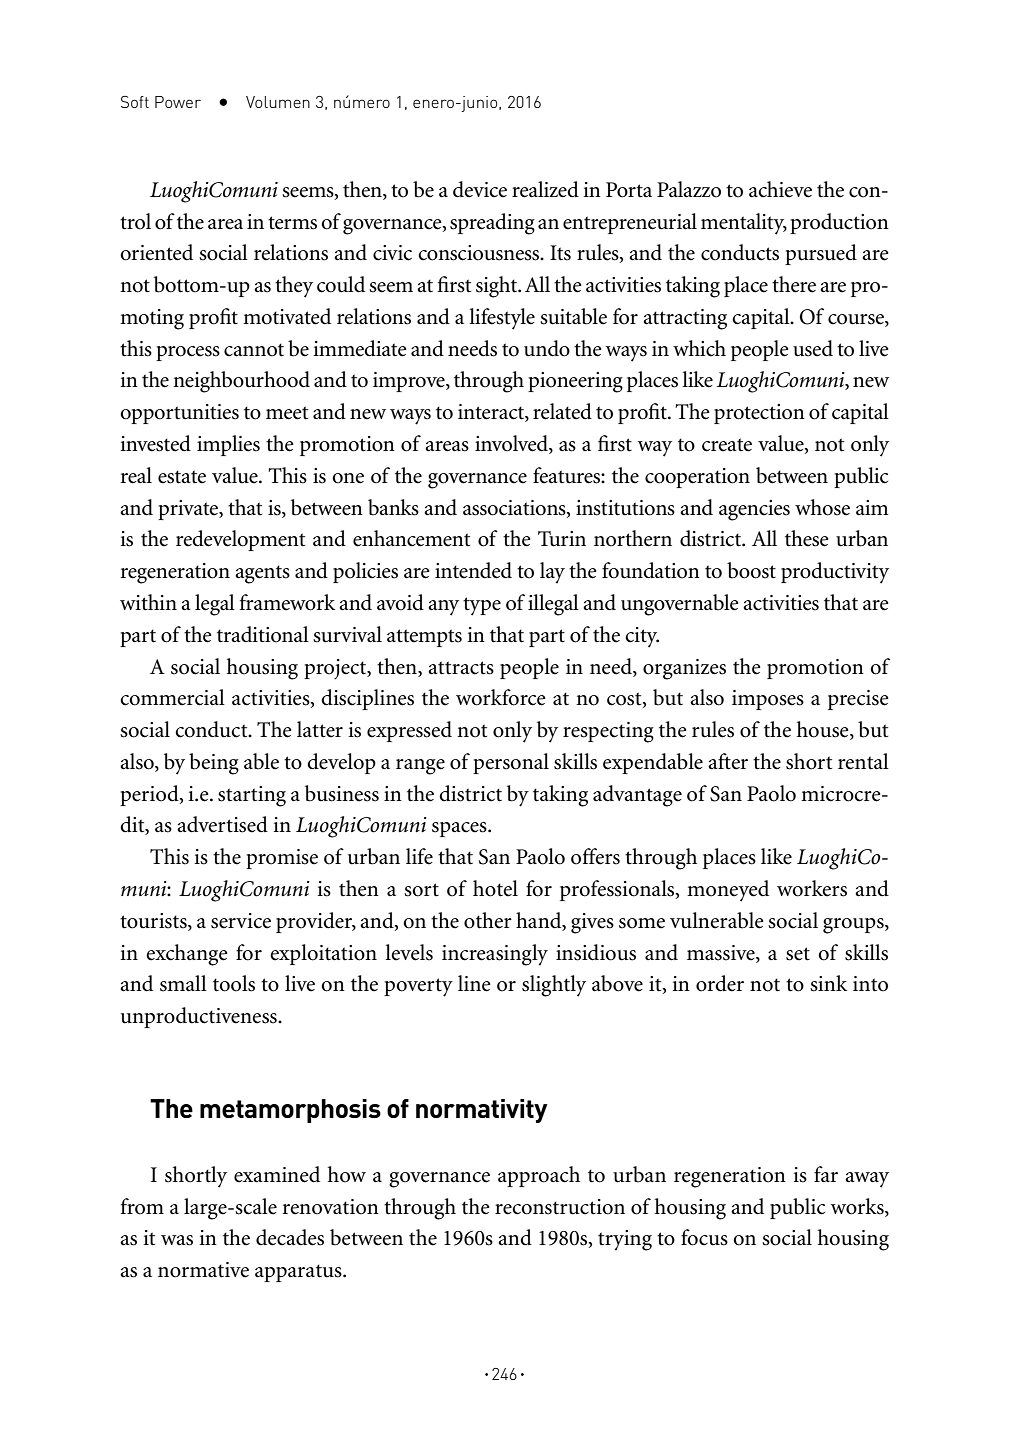  Describe the element at coordinates (480, 189) in the document. I see `device` at that location.
